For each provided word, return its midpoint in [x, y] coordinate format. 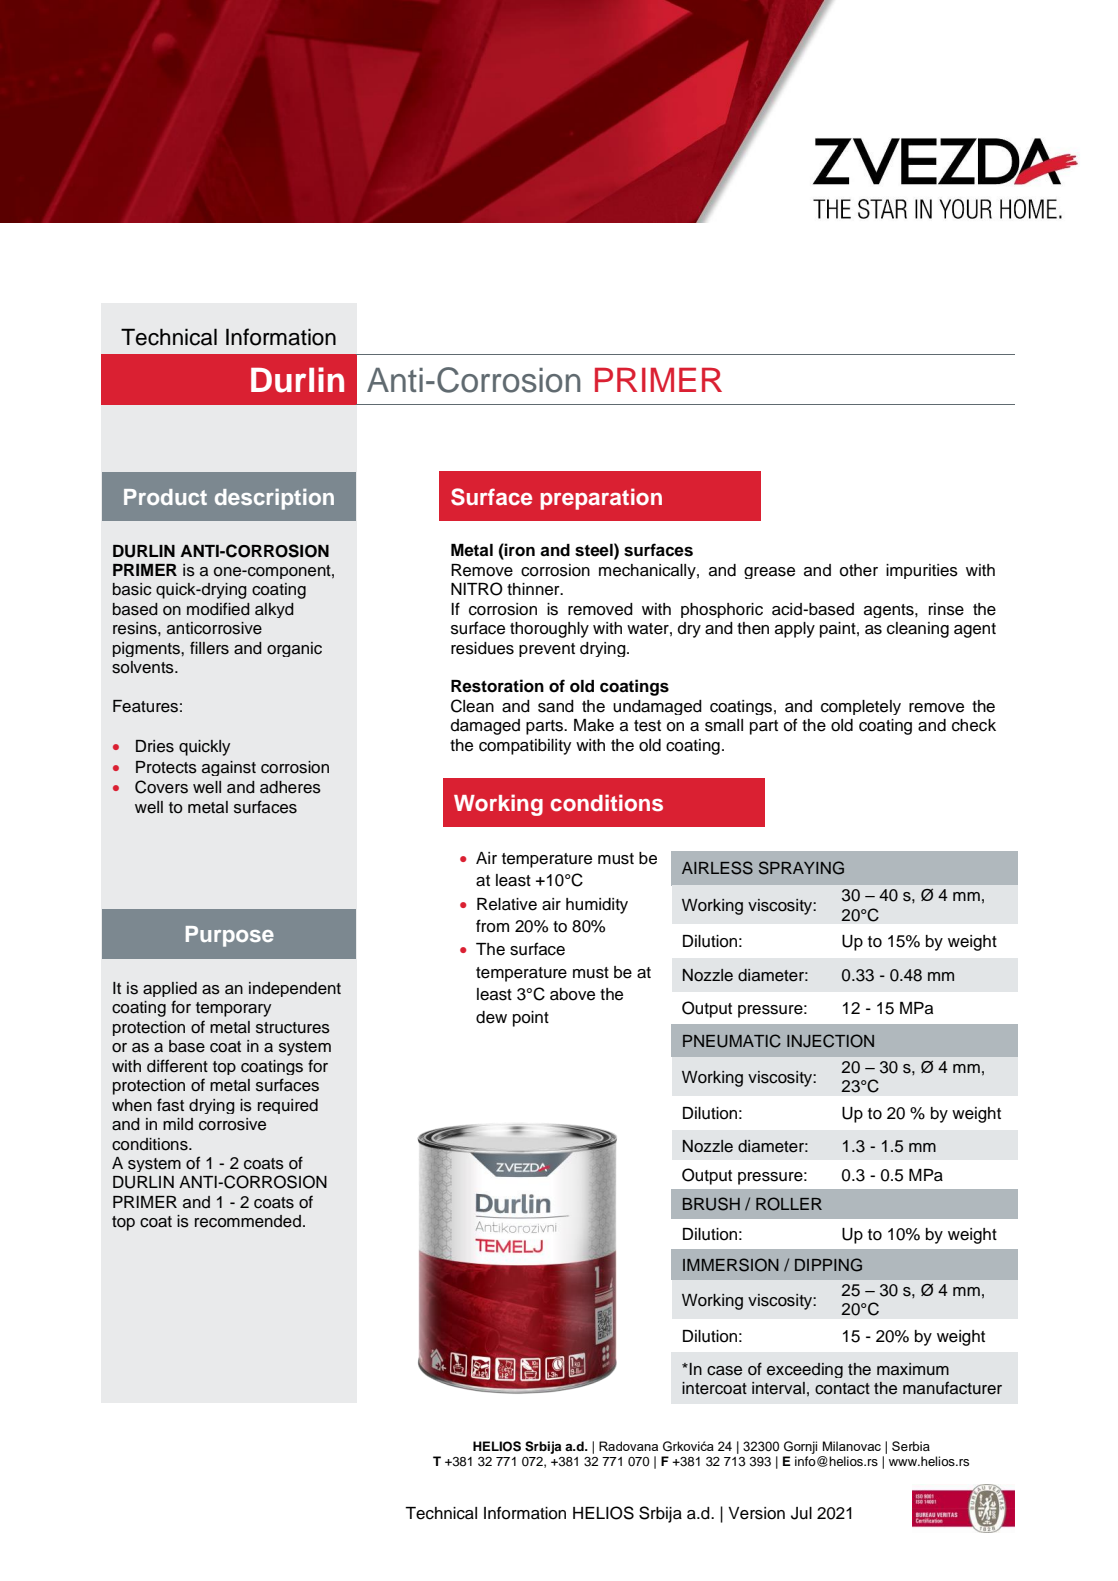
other [859, 570]
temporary [233, 1009]
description [274, 499]
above [572, 994]
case [724, 1371]
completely [861, 707]
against [229, 768]
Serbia [911, 1446]
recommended [248, 1221]
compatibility [525, 747]
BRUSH [711, 1204]
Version [756, 1513]
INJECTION [830, 1041]
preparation [601, 499]
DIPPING [828, 1265]
